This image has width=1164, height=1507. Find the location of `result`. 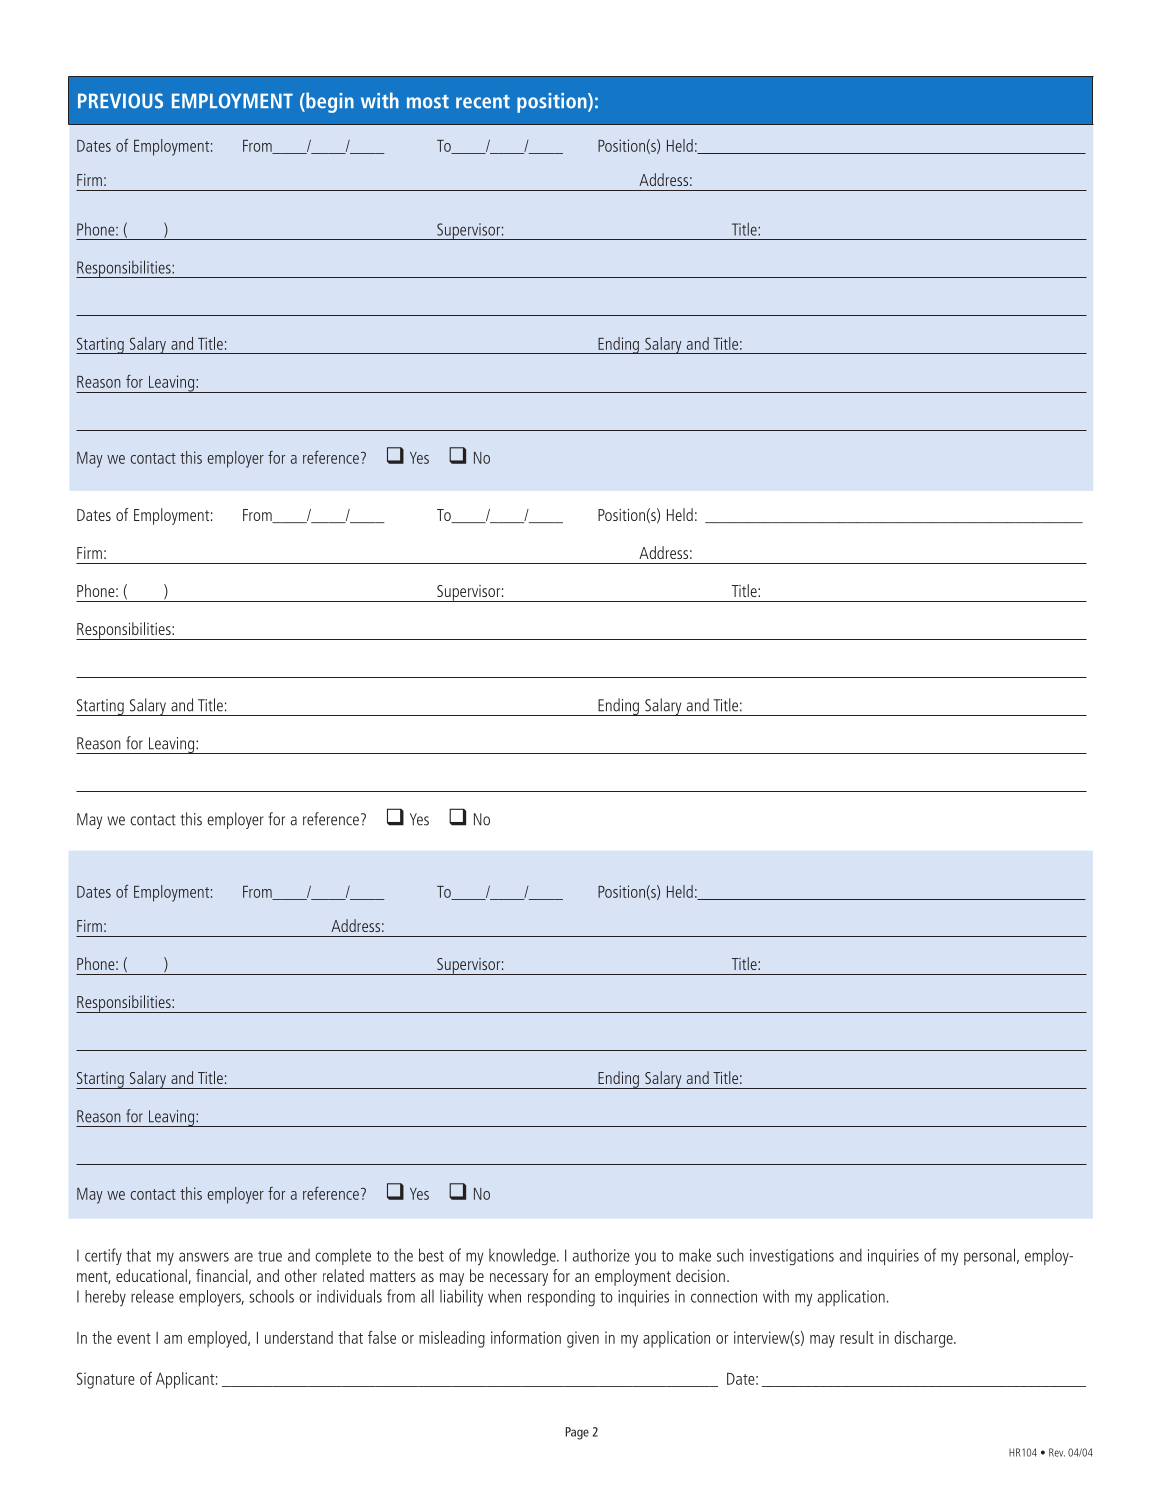

result is located at coordinates (857, 1337).
